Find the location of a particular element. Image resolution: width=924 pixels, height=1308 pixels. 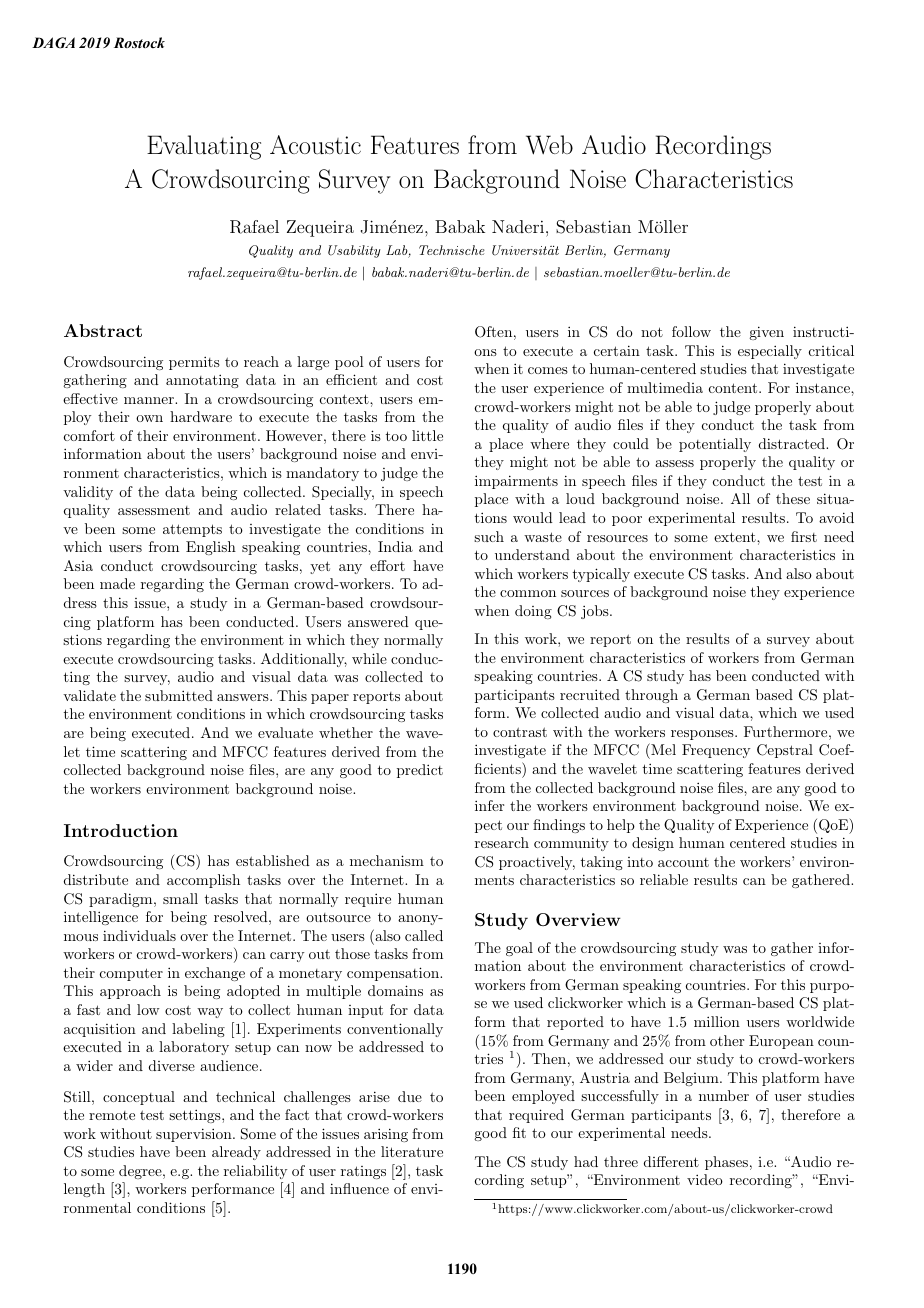

supervision is located at coordinates (195, 1135).
